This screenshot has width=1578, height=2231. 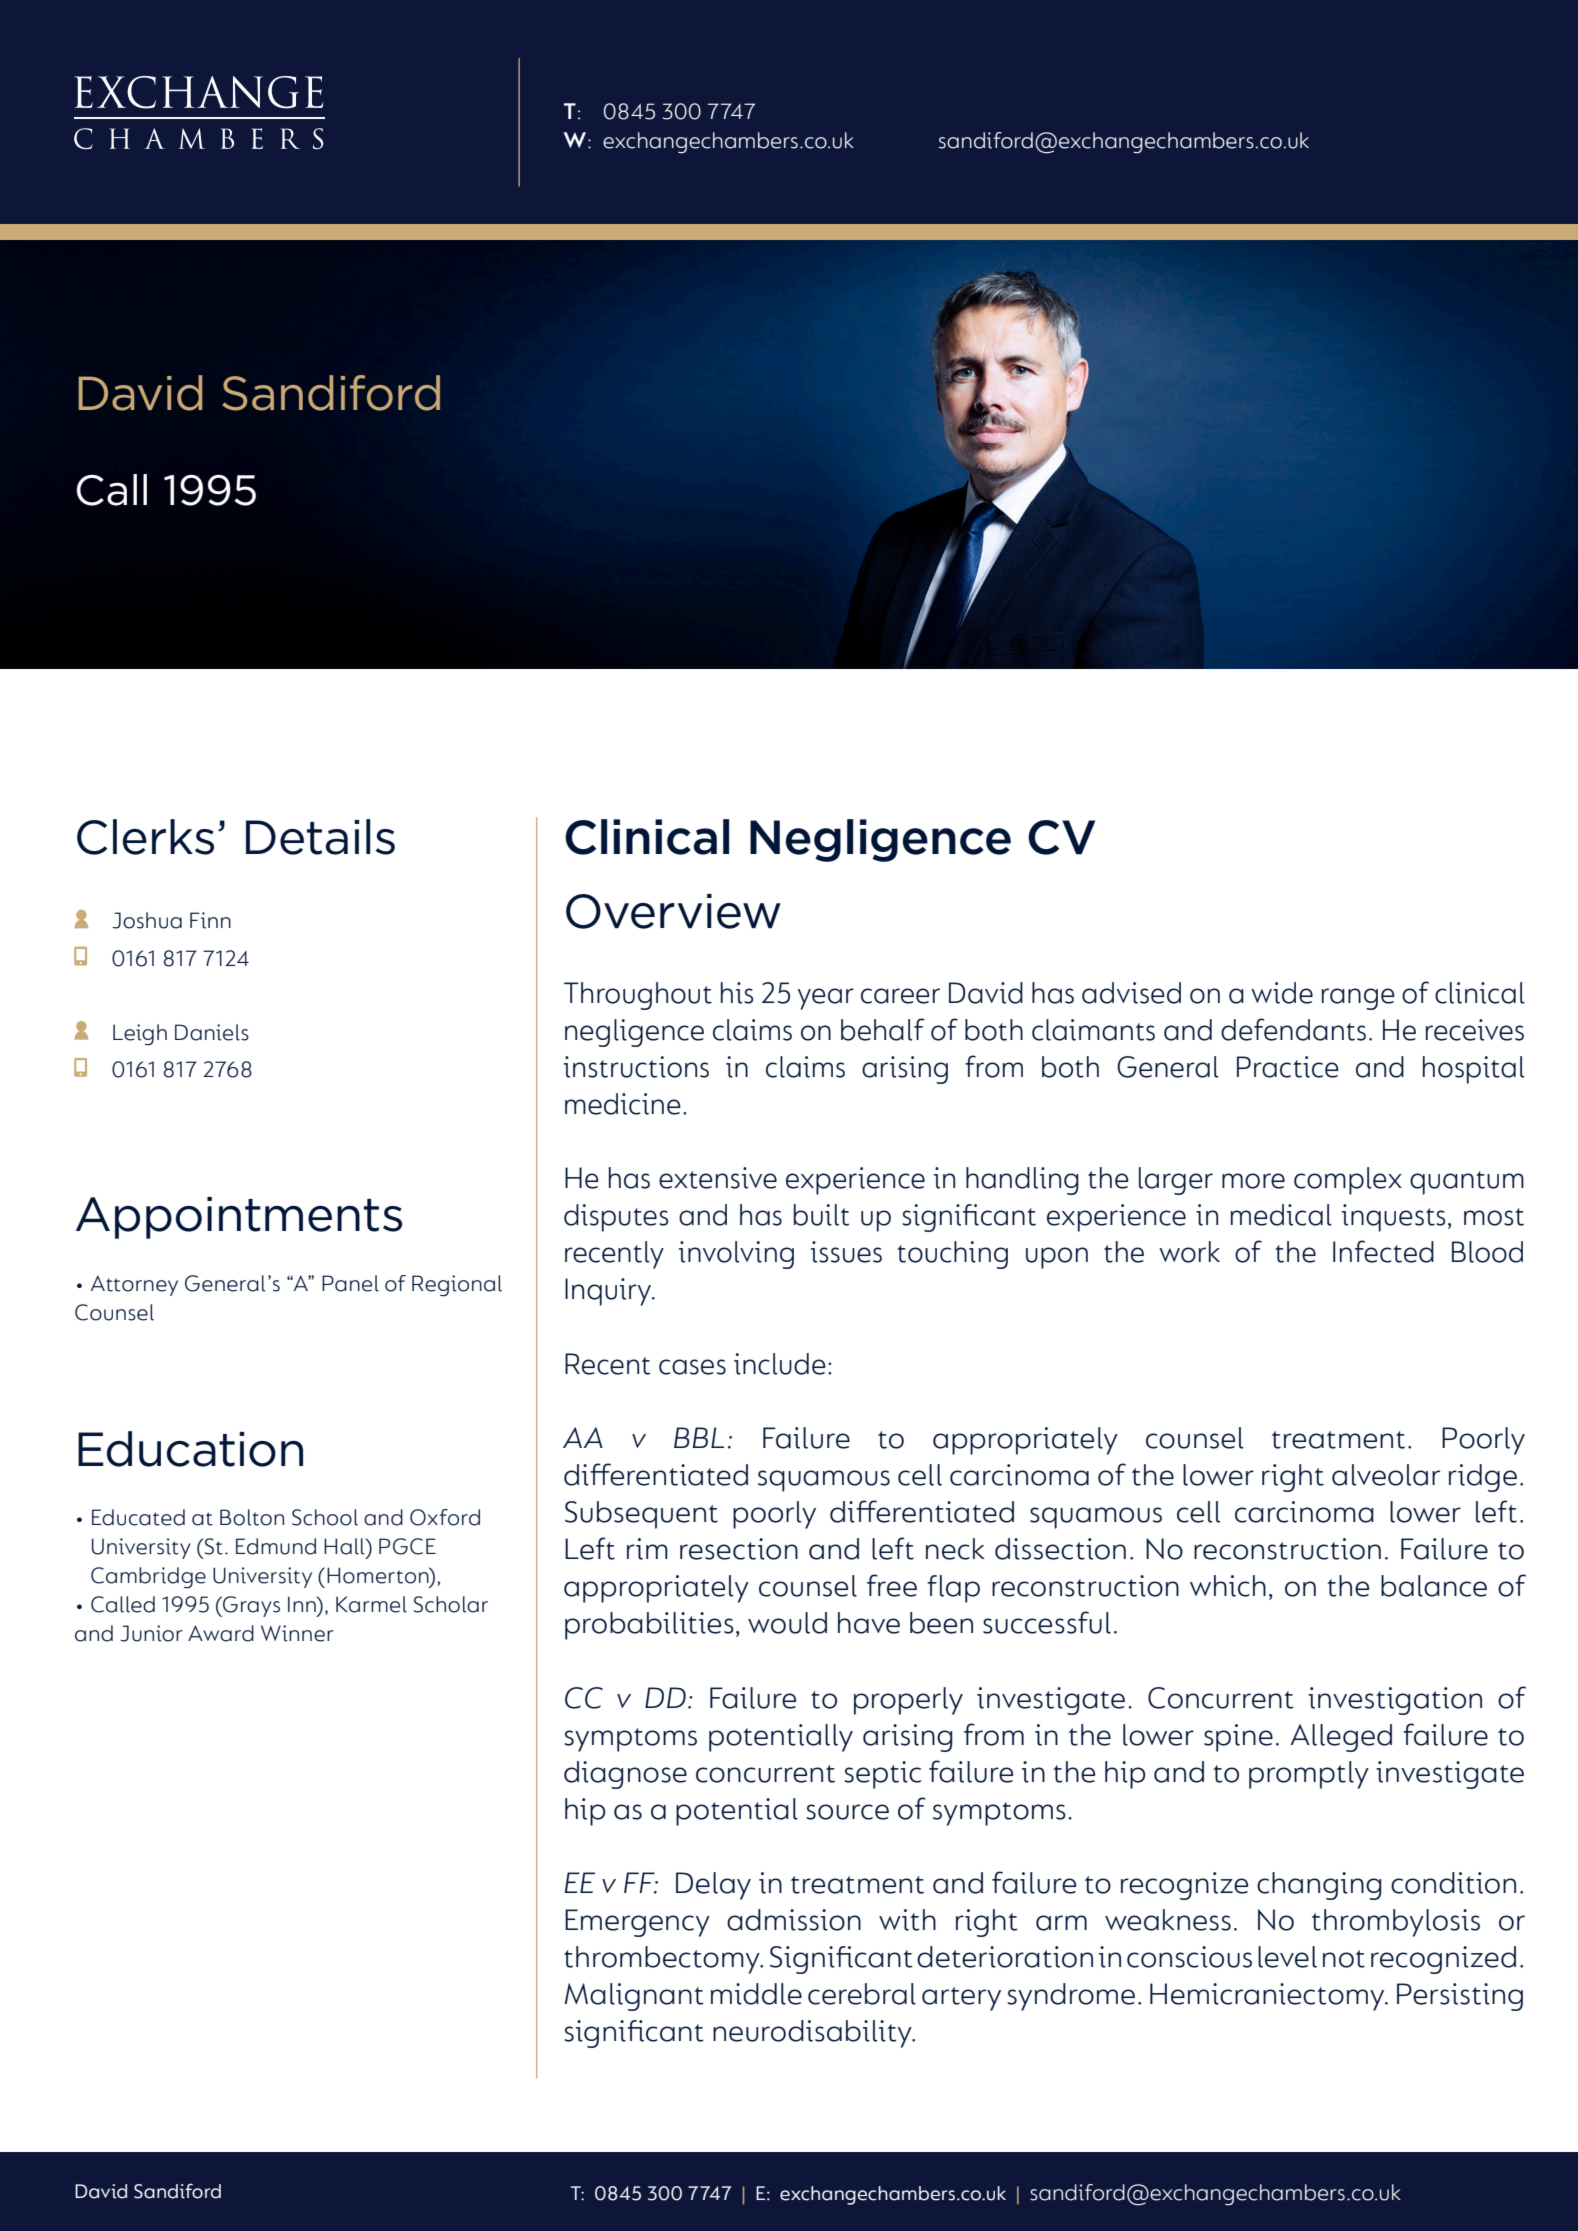 I want to click on Education, so click(x=190, y=1449).
